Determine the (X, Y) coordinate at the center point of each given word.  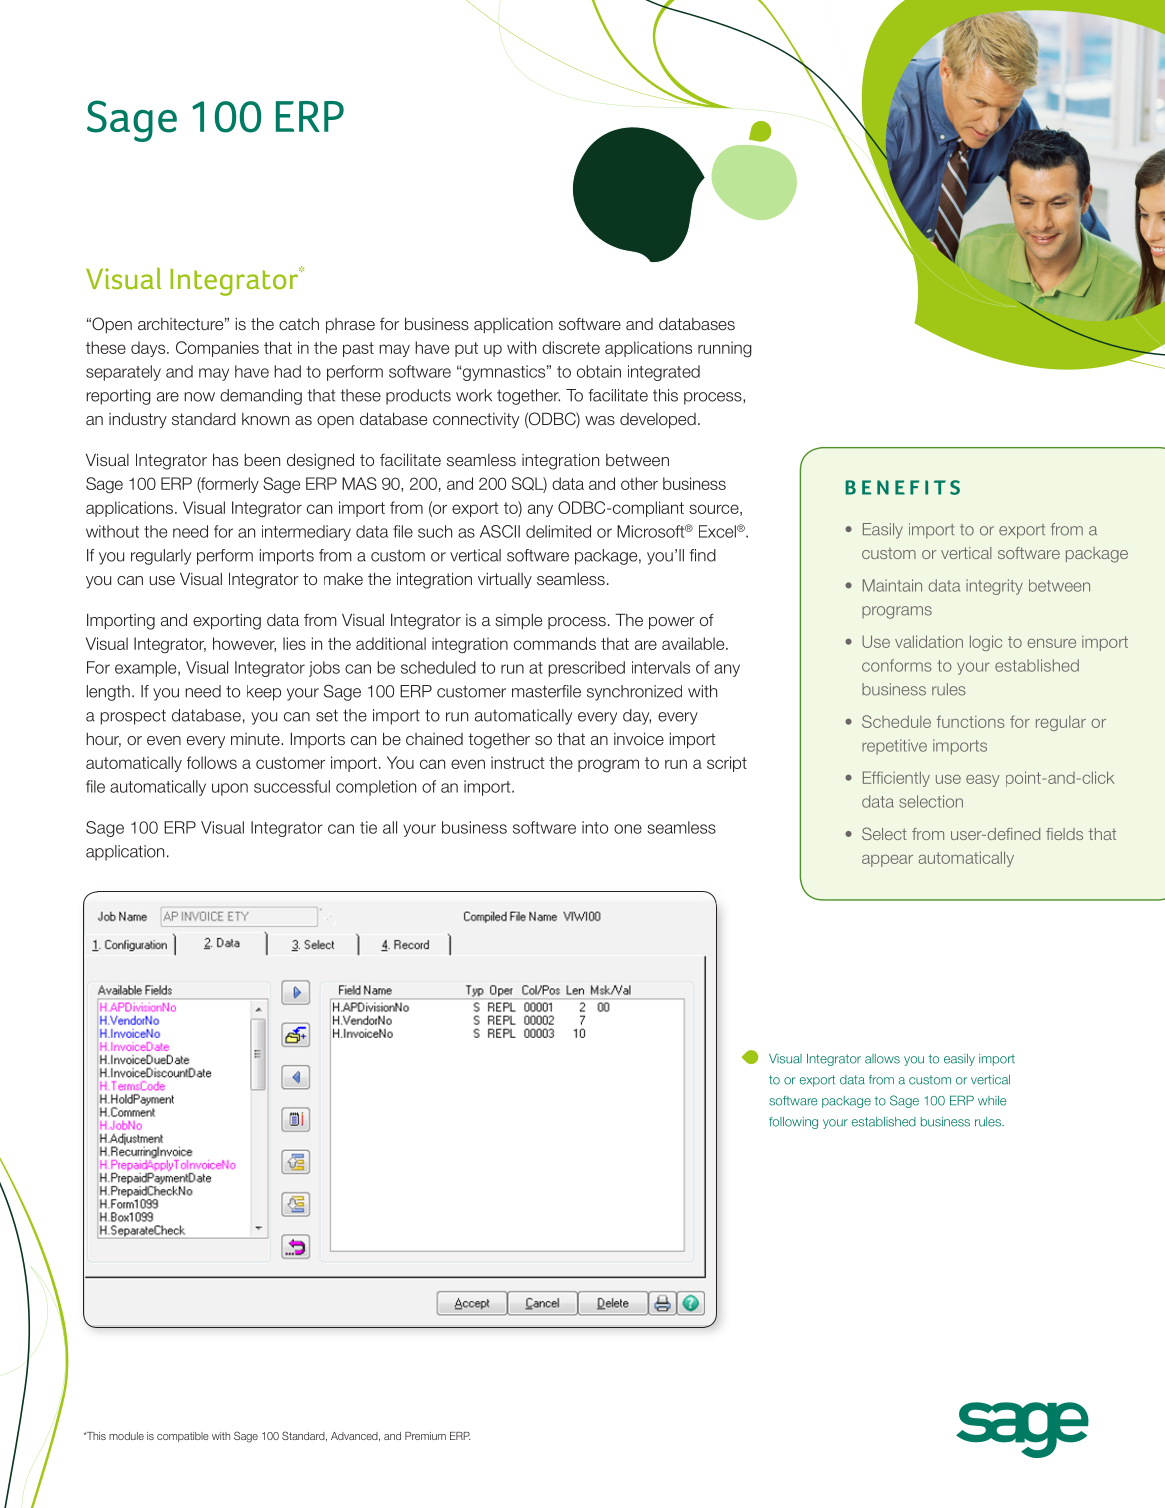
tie (368, 827)
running (725, 349)
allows (882, 1059)
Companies (217, 349)
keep (264, 693)
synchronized (634, 693)
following (793, 1123)
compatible (183, 1437)
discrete (571, 347)
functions (971, 721)
